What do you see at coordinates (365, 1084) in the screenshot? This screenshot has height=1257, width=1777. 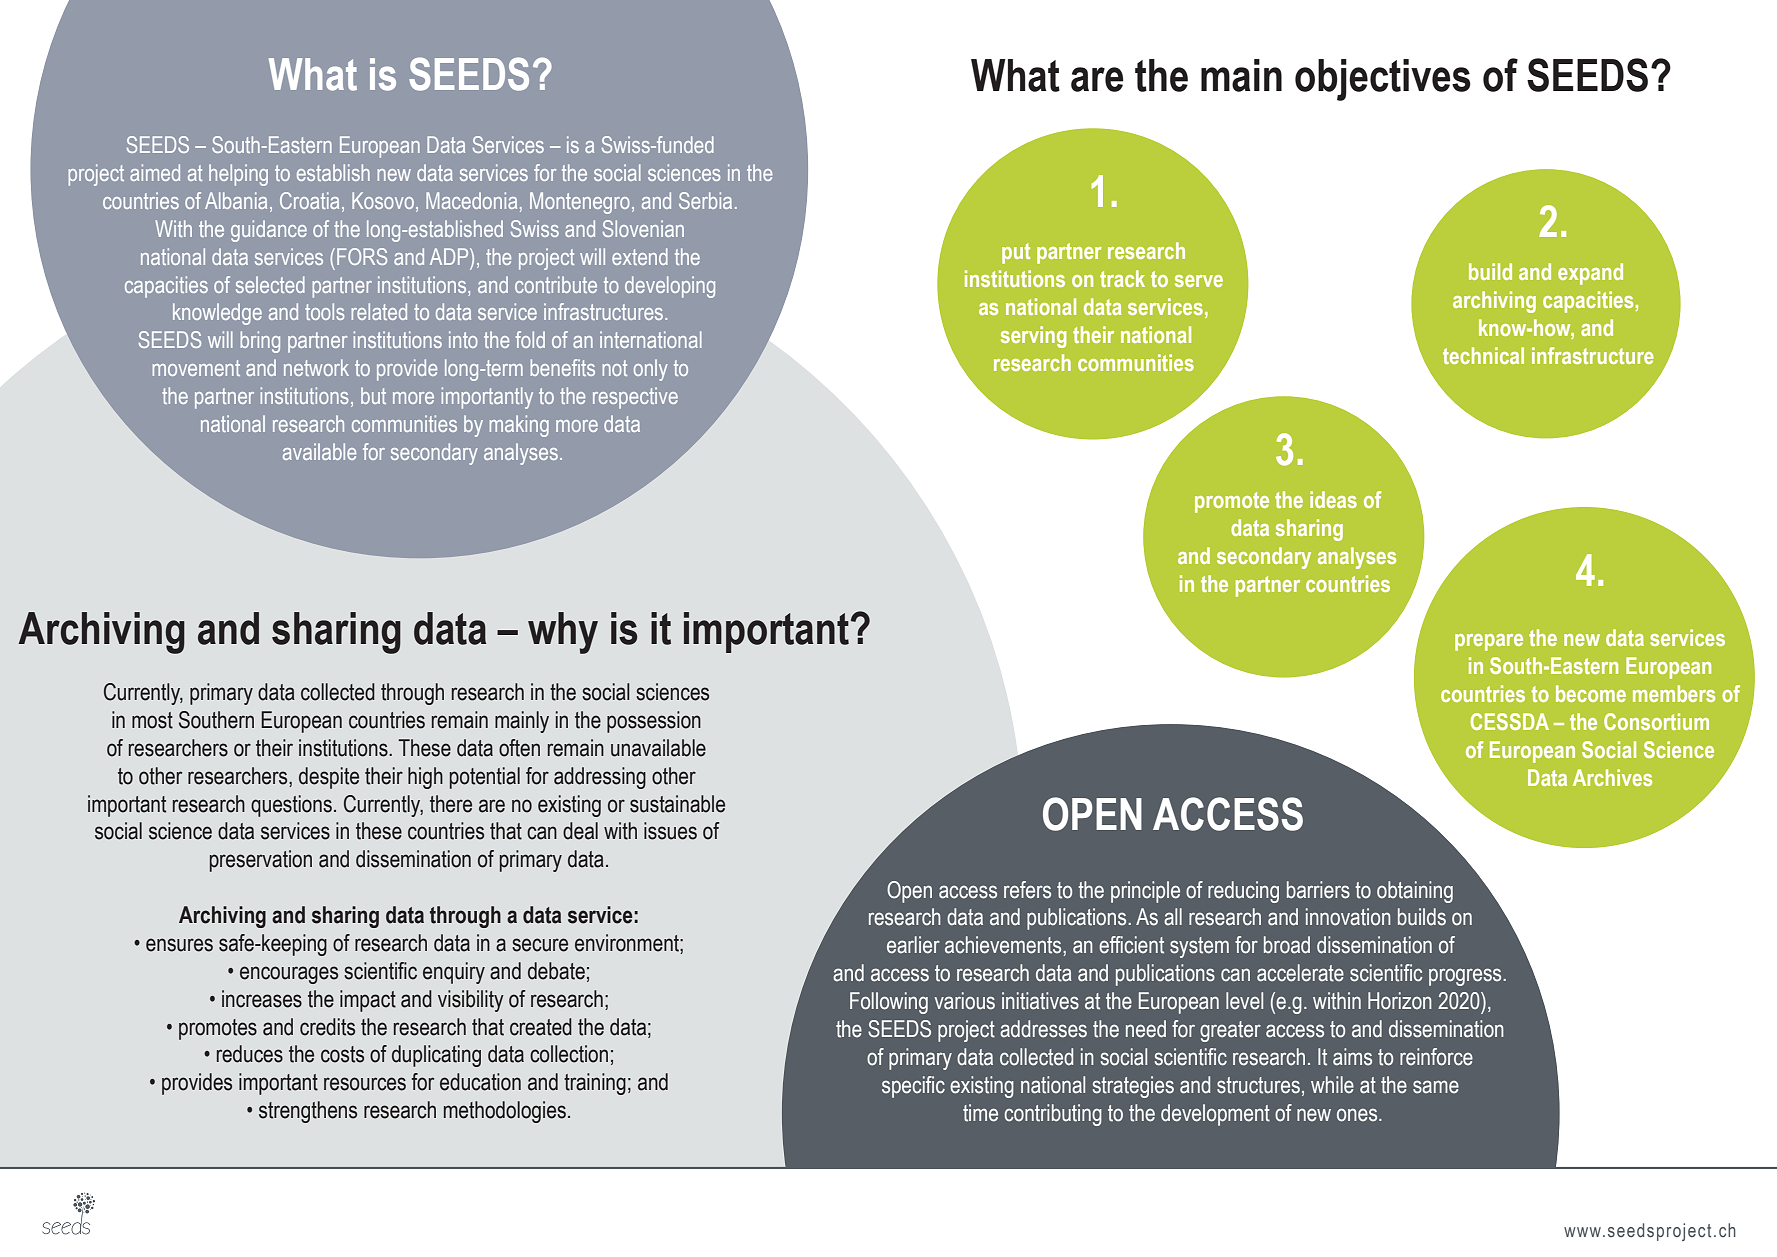 I see `resources` at bounding box center [365, 1084].
